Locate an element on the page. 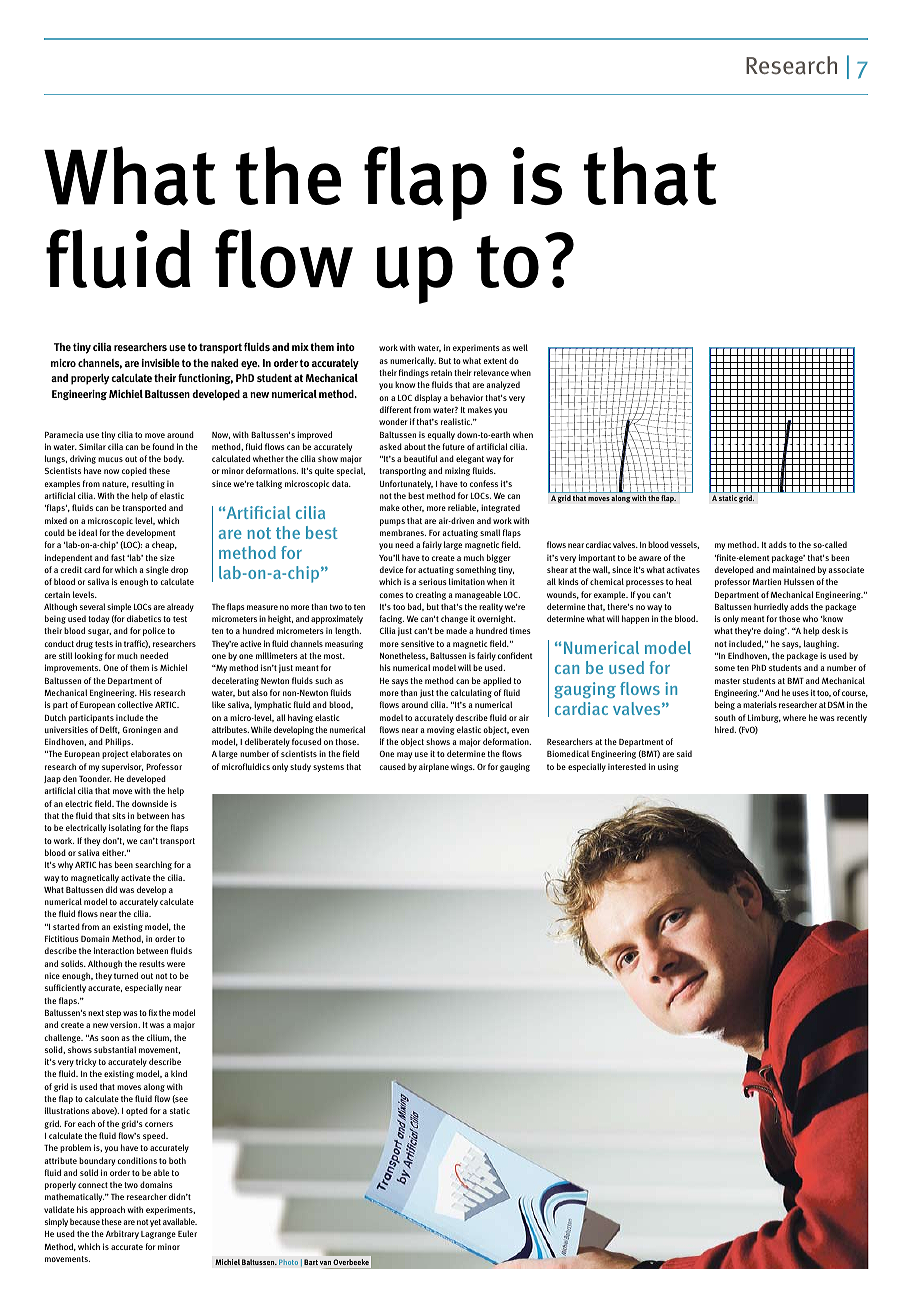 The width and height of the page is (916, 1316). well is located at coordinates (520, 347).
